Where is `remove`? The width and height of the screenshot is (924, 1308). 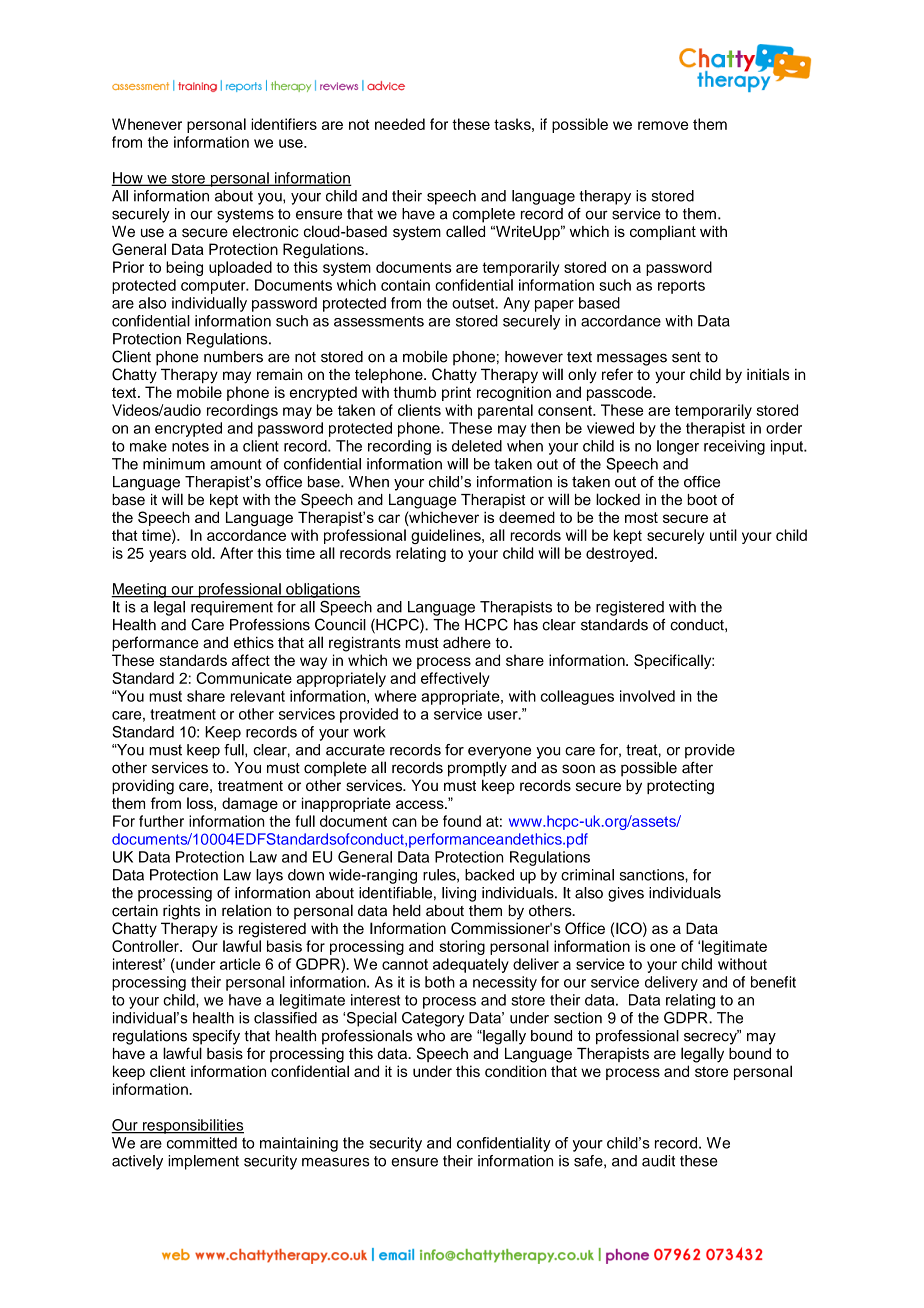
remove is located at coordinates (663, 125).
